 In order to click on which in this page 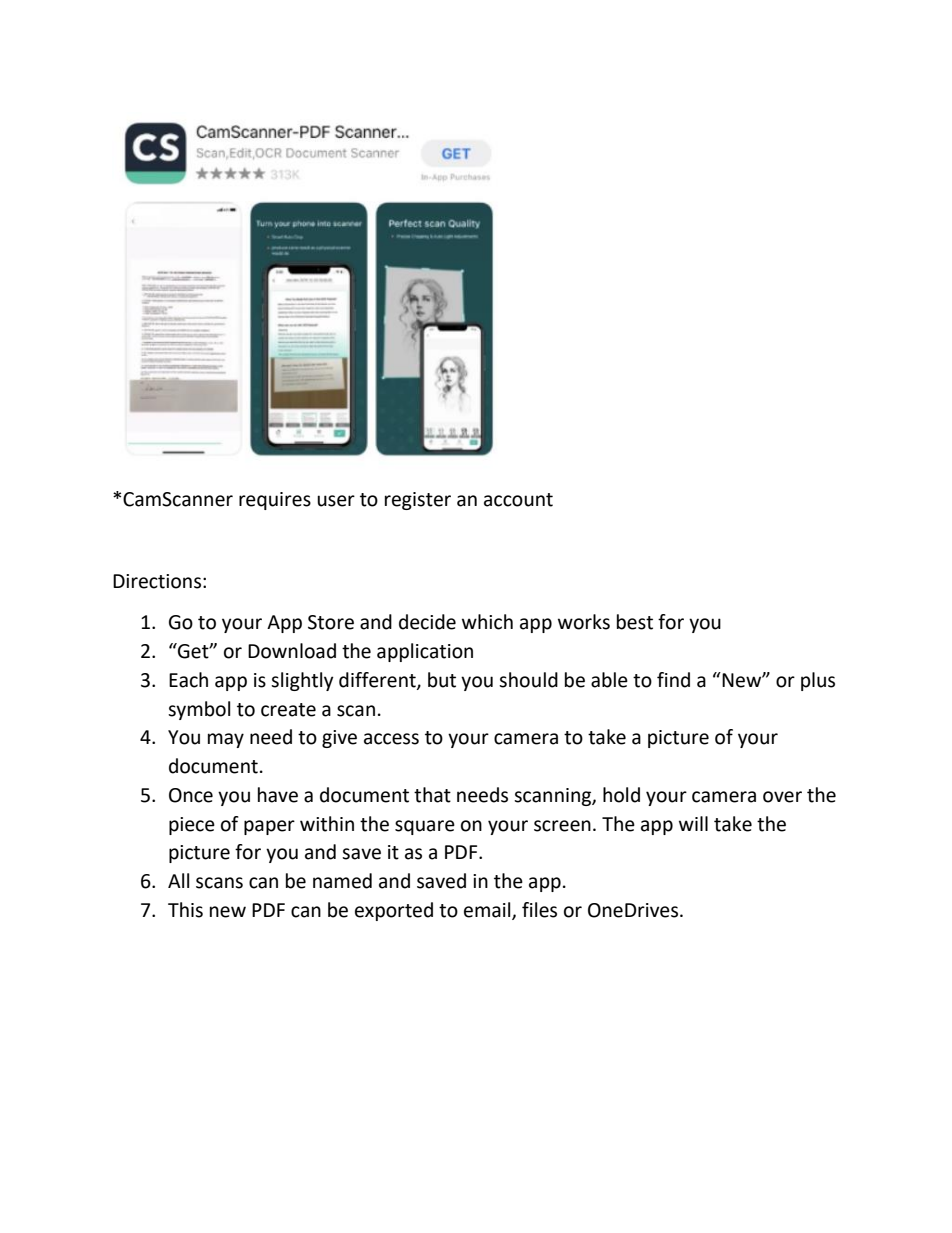, I will do `click(487, 622)`.
